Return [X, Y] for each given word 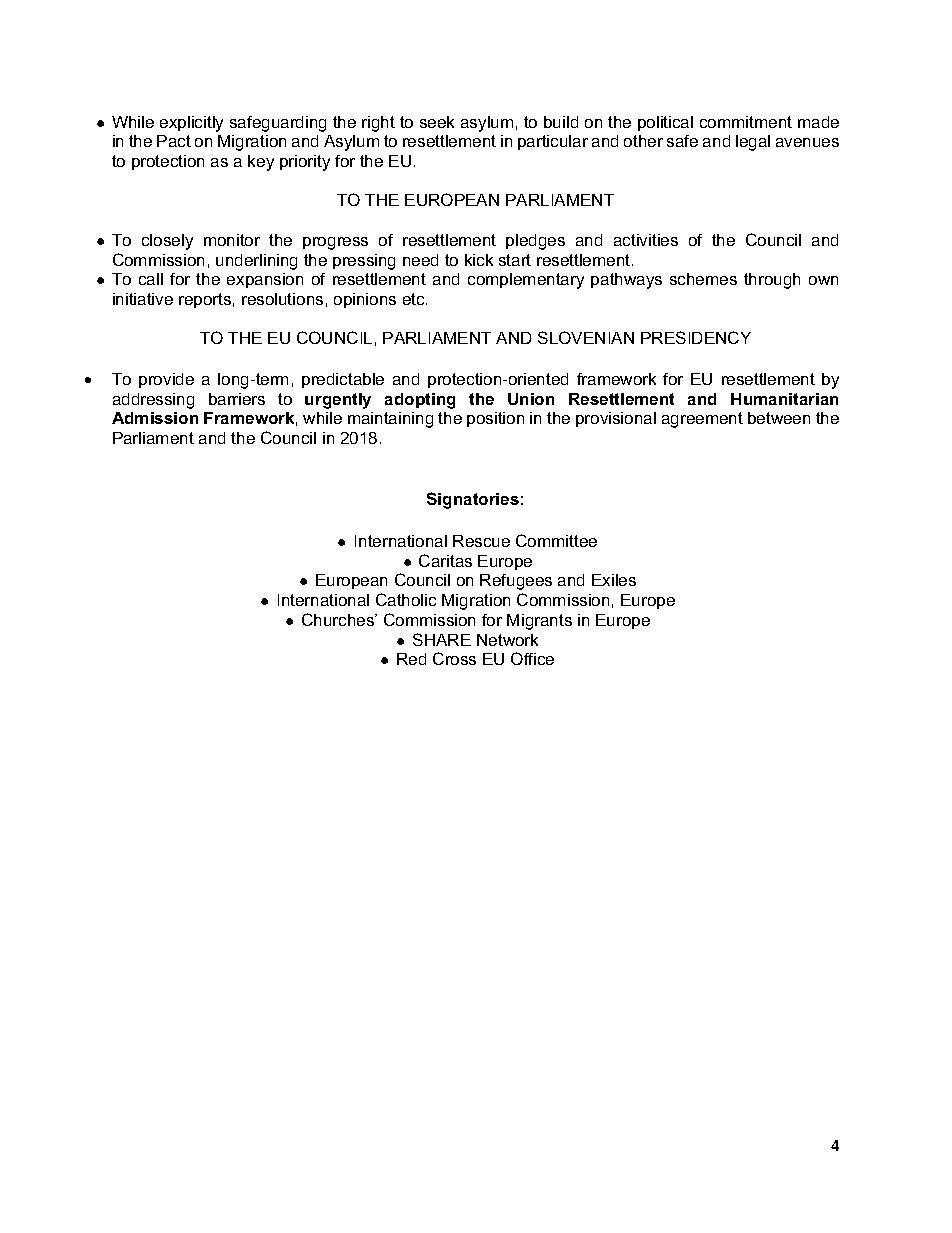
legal [753, 143]
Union [531, 399]
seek [437, 122]
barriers [237, 399]
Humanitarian [784, 399]
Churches [339, 619]
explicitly [191, 124]
